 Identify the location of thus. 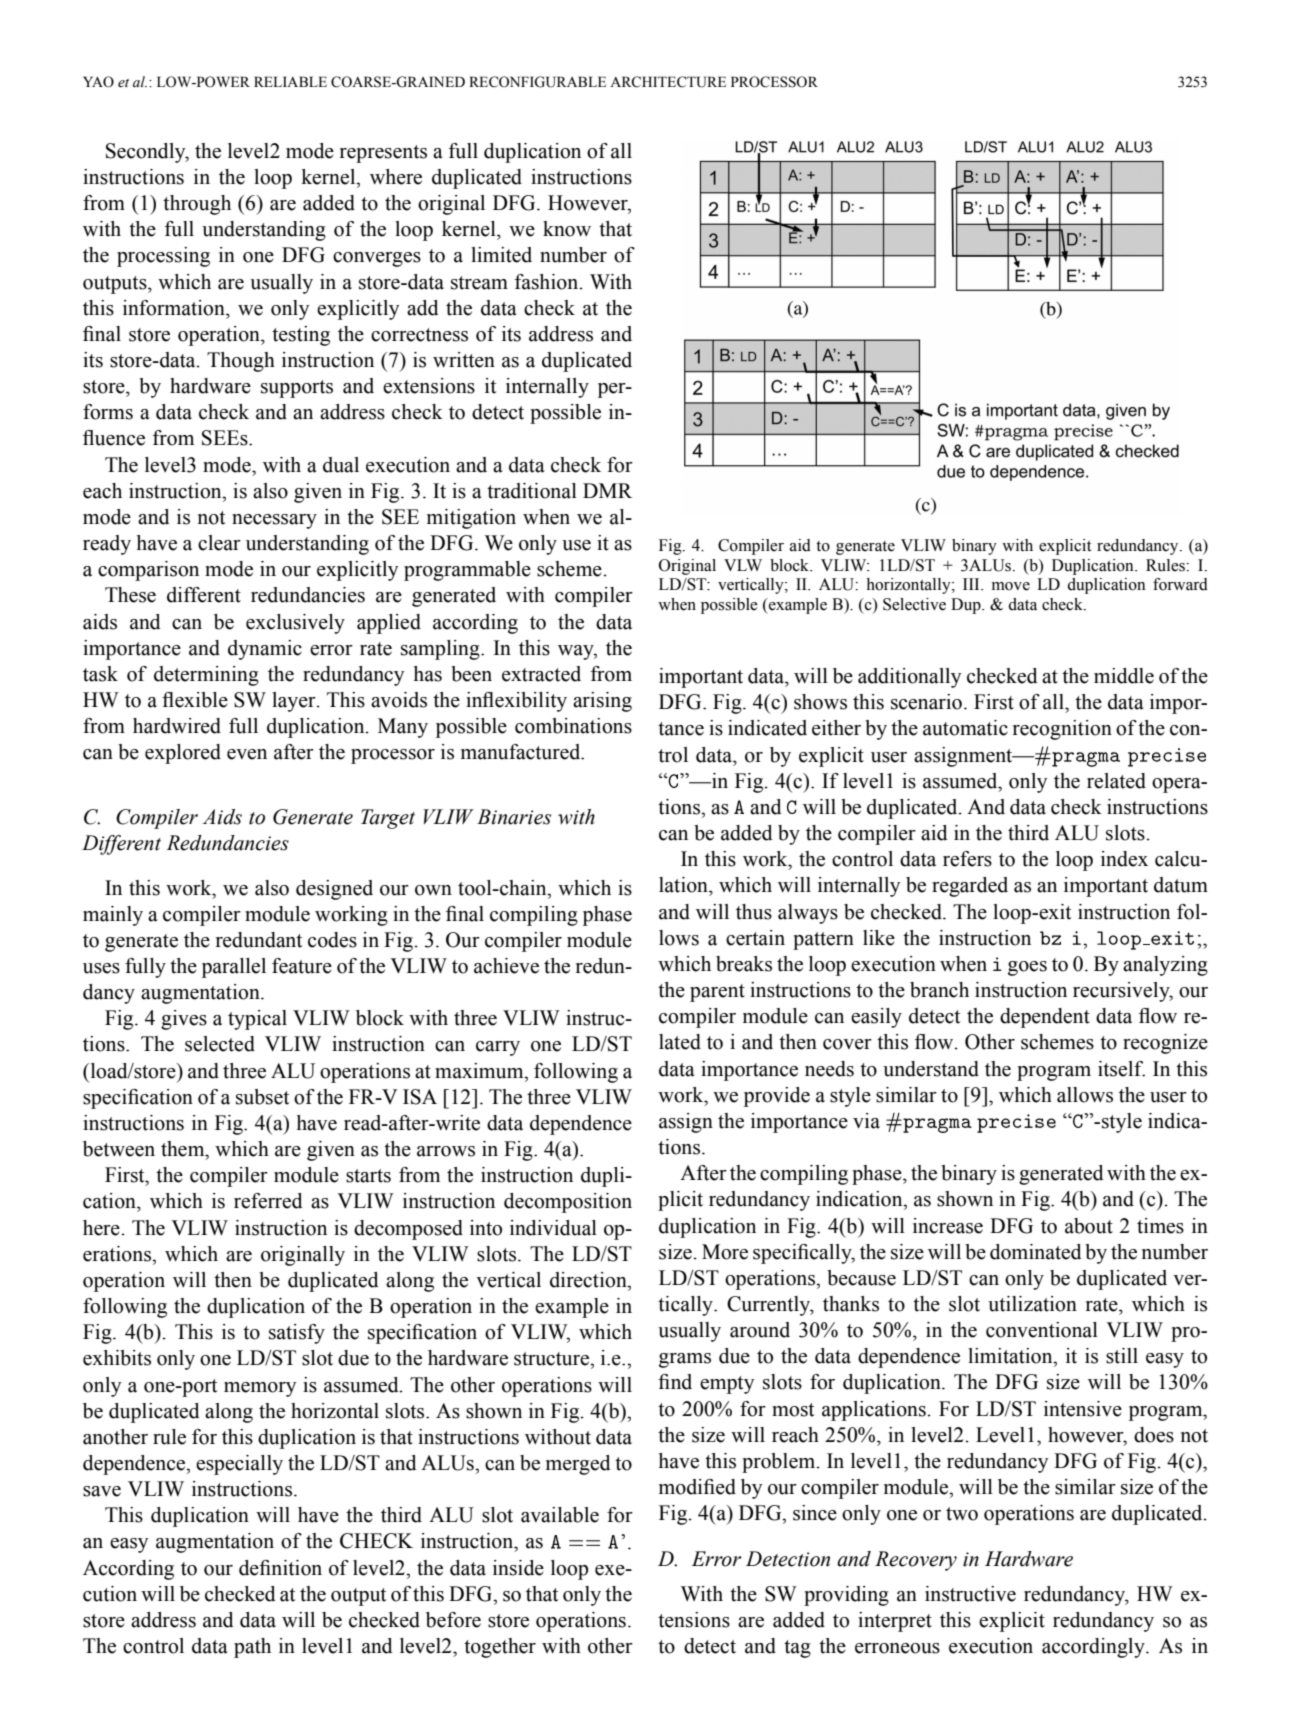
(754, 912).
